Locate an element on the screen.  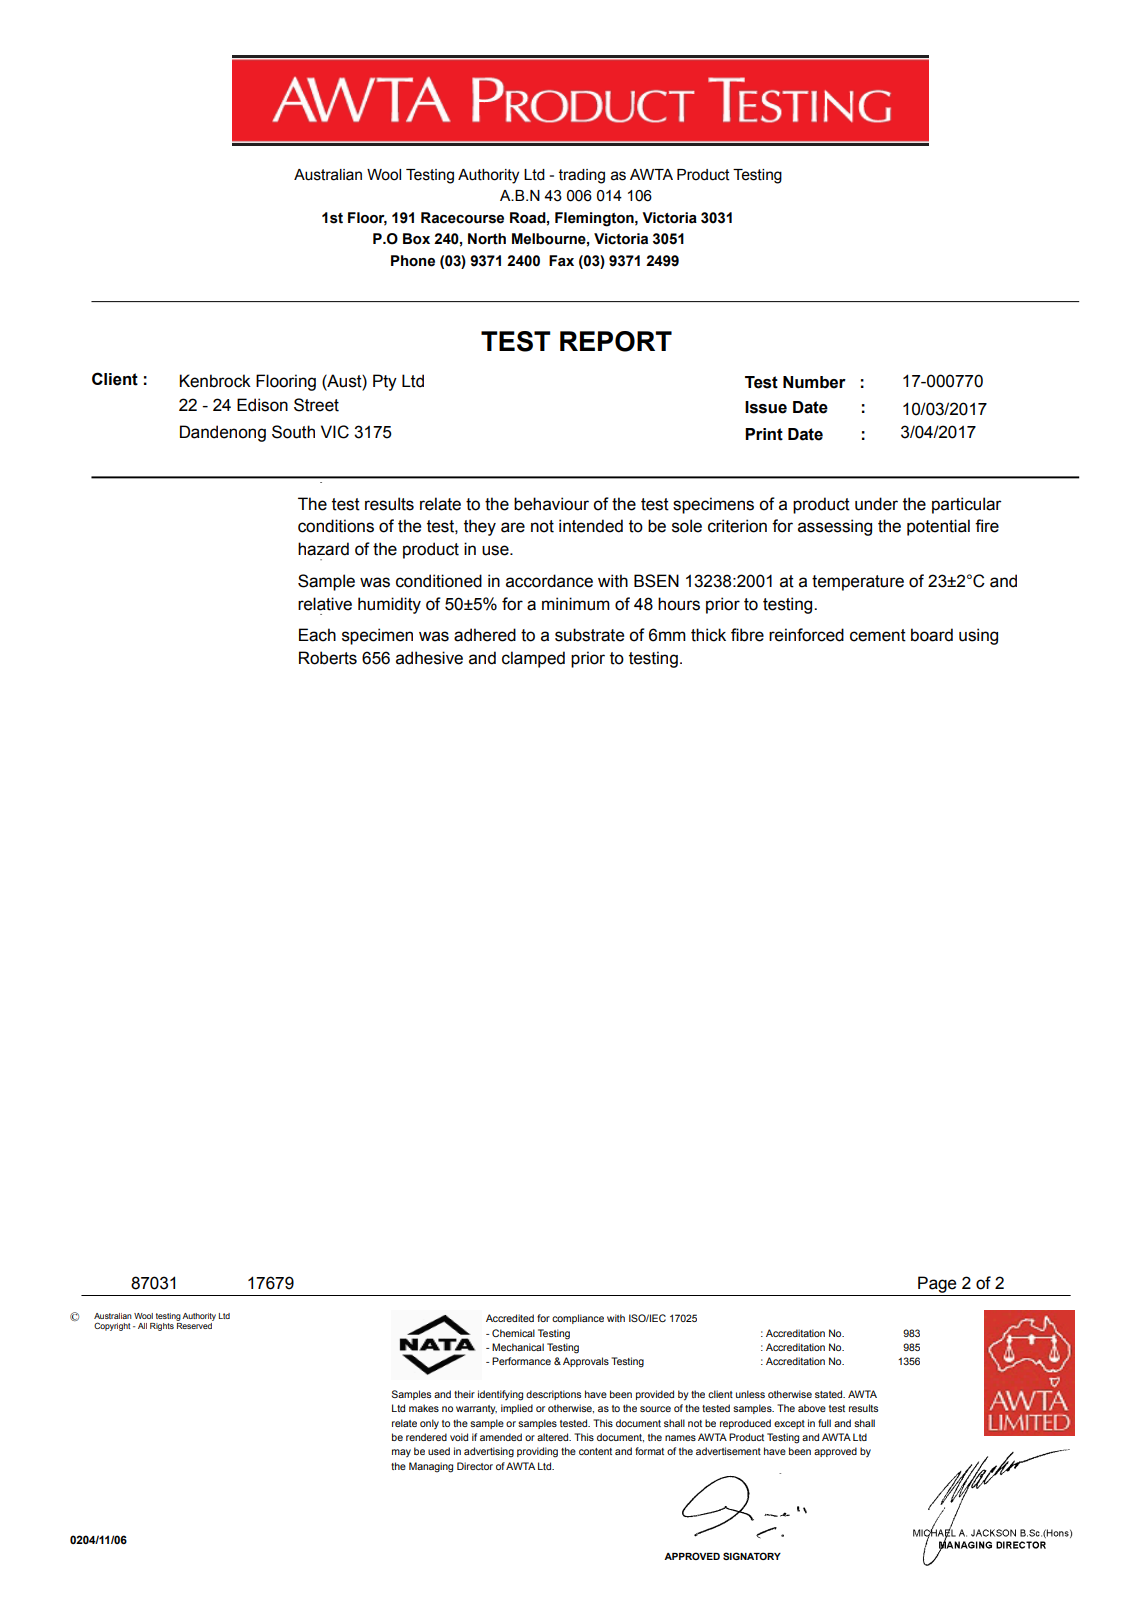
full is located at coordinates (824, 1423).
